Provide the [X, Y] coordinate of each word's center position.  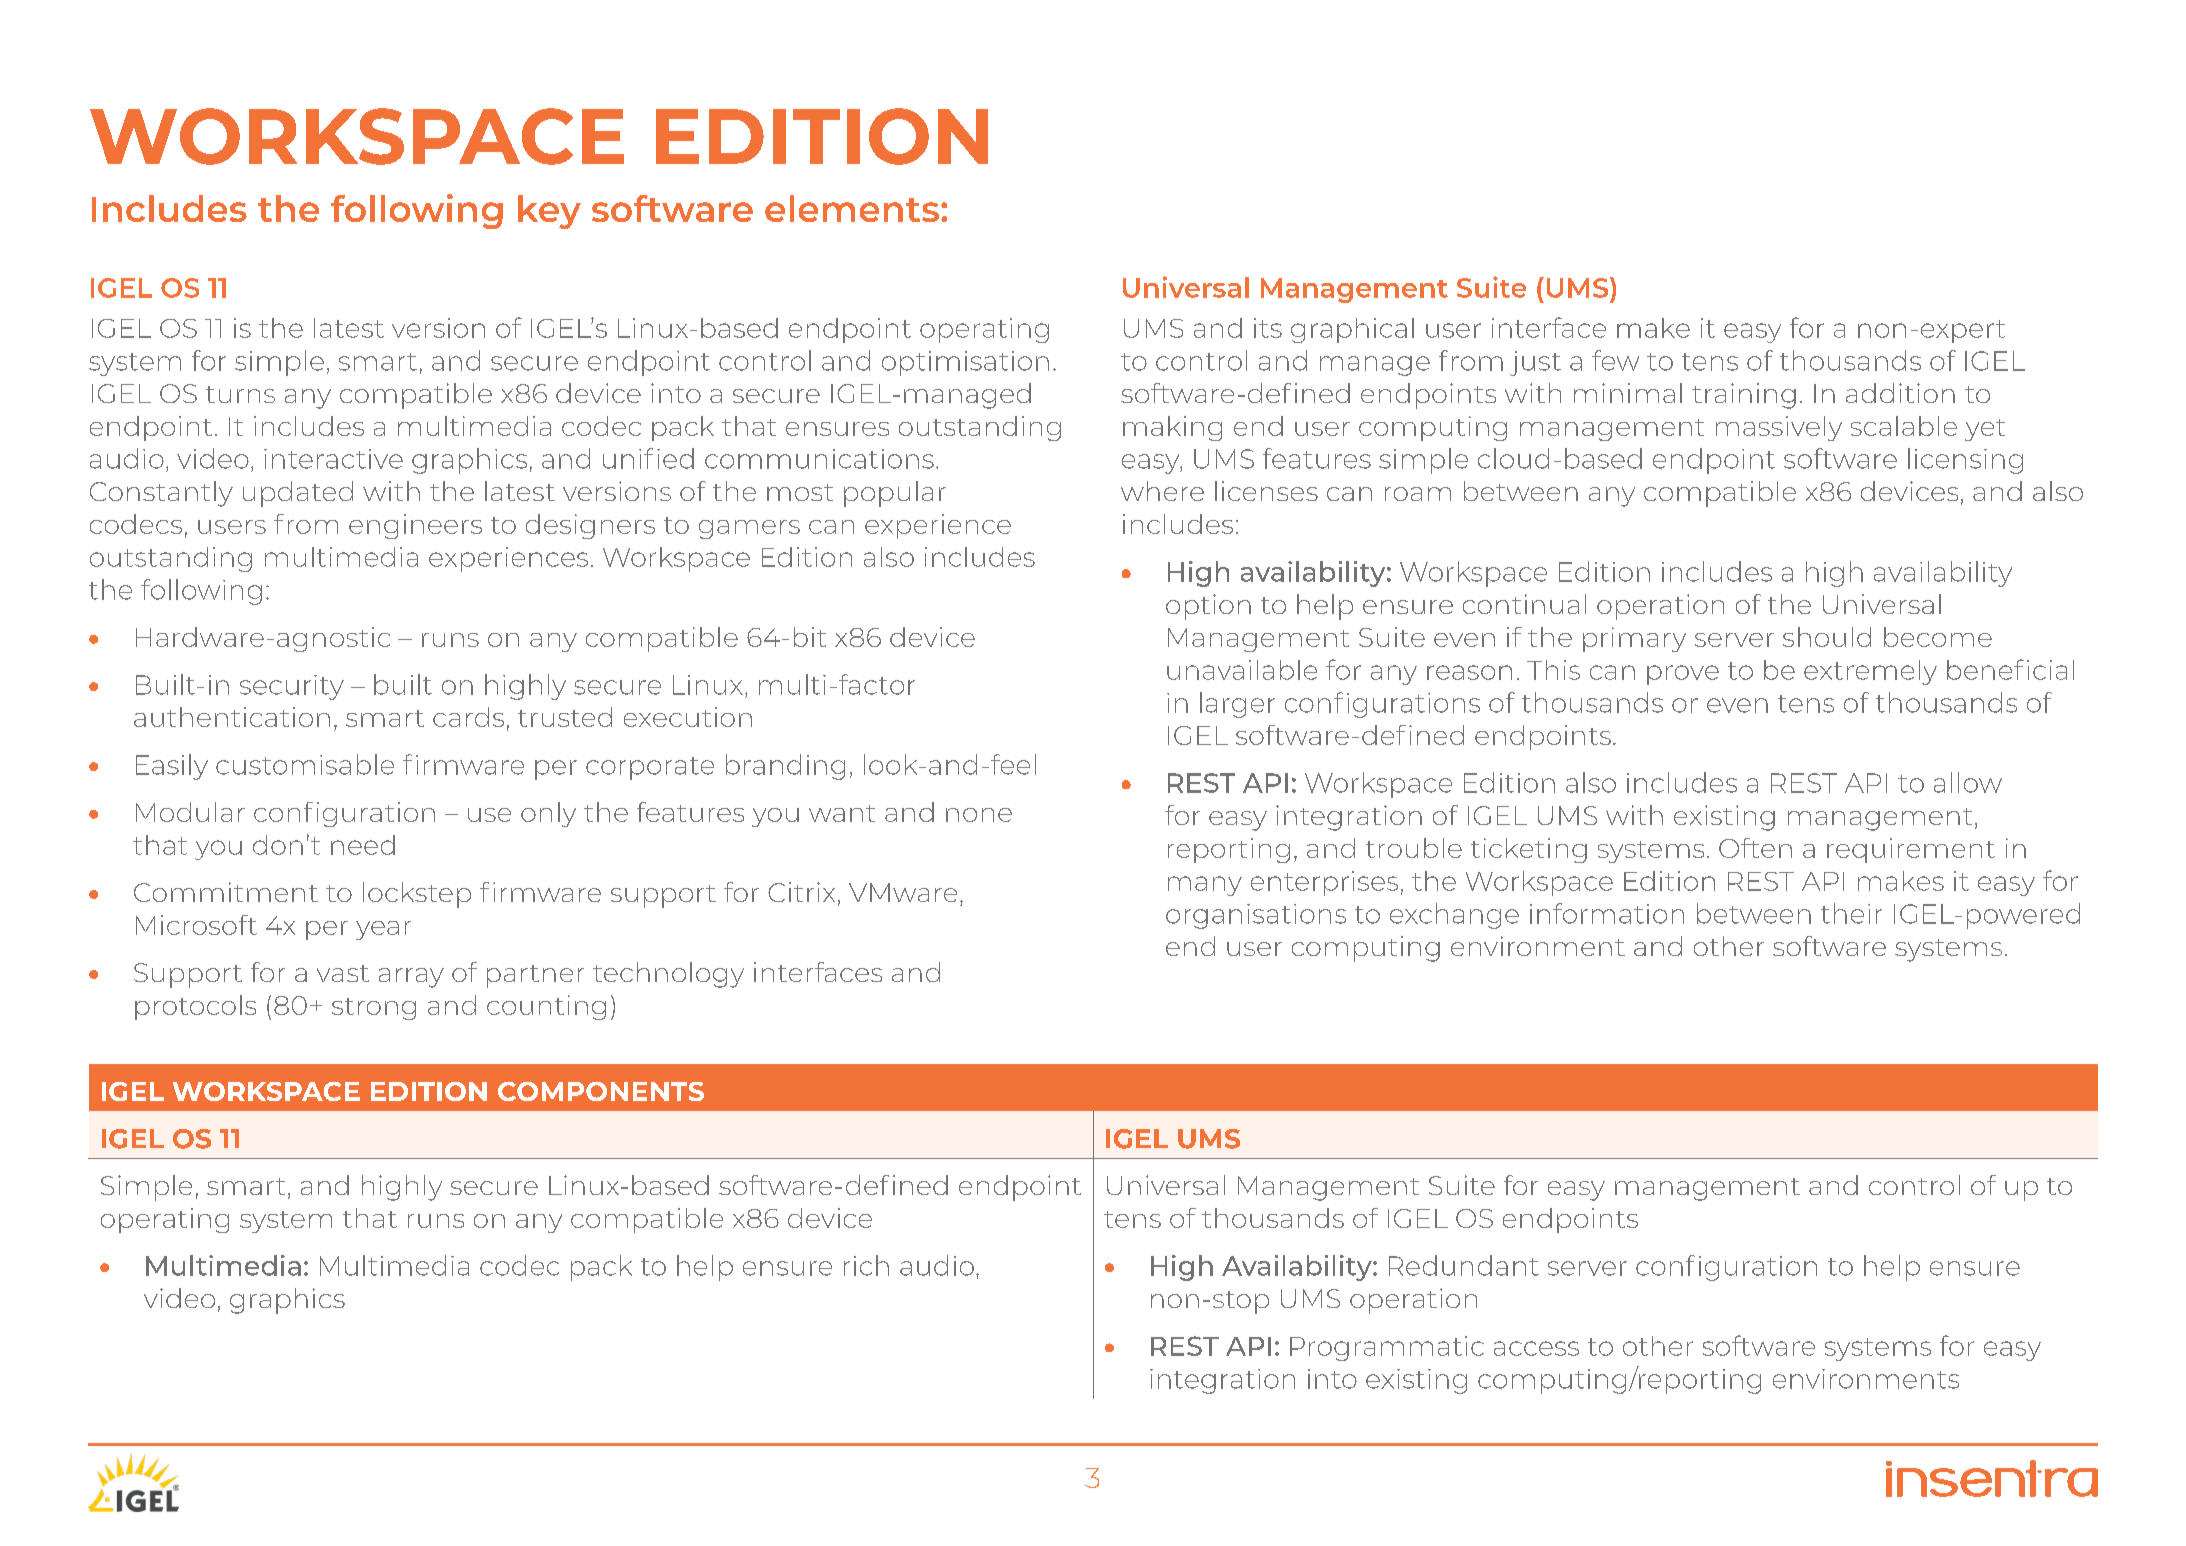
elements [852, 208]
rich [866, 1265]
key [549, 212]
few [1615, 360]
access [1536, 1348]
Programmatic [1387, 1348]
